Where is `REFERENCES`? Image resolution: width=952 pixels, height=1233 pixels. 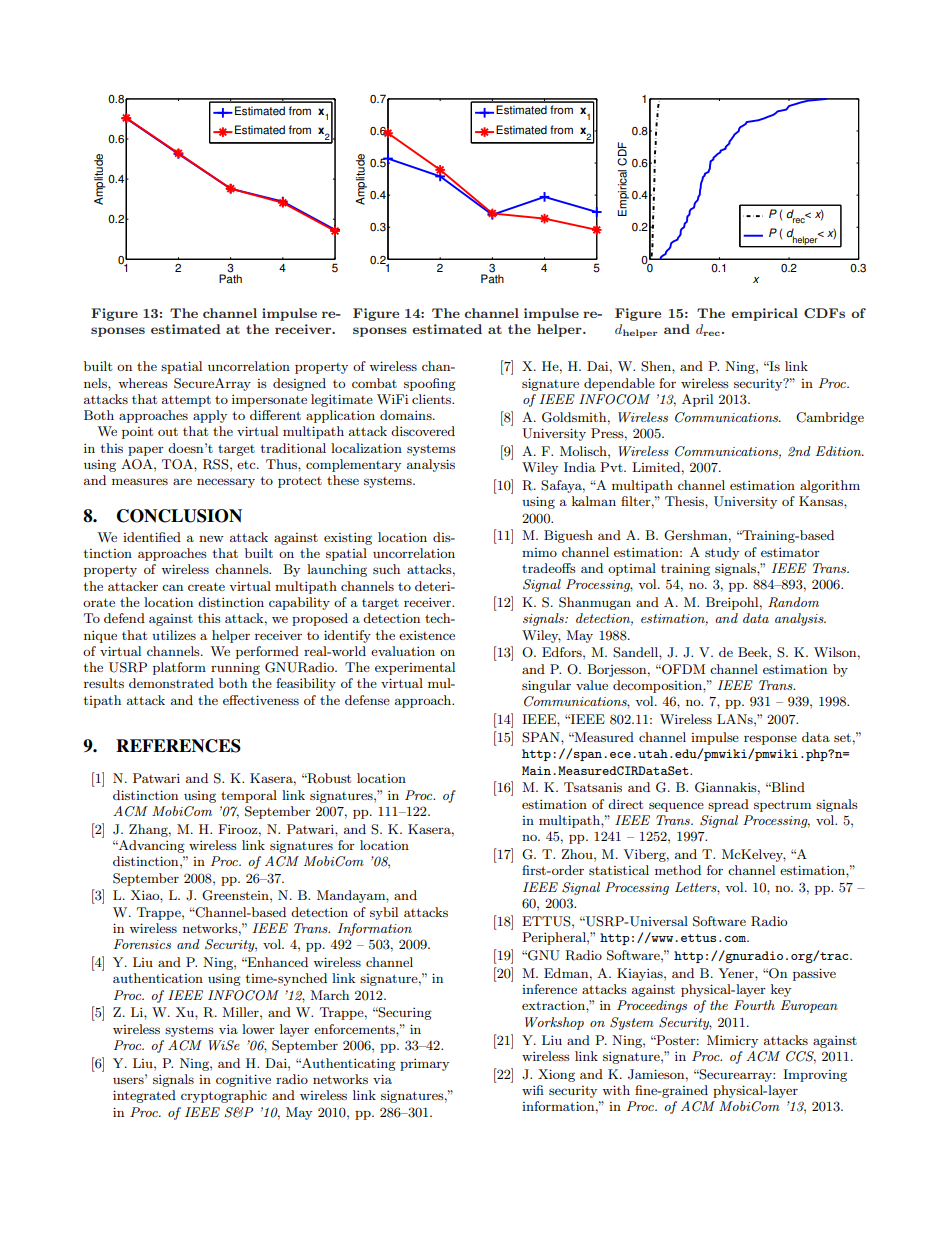 REFERENCES is located at coordinates (178, 746).
